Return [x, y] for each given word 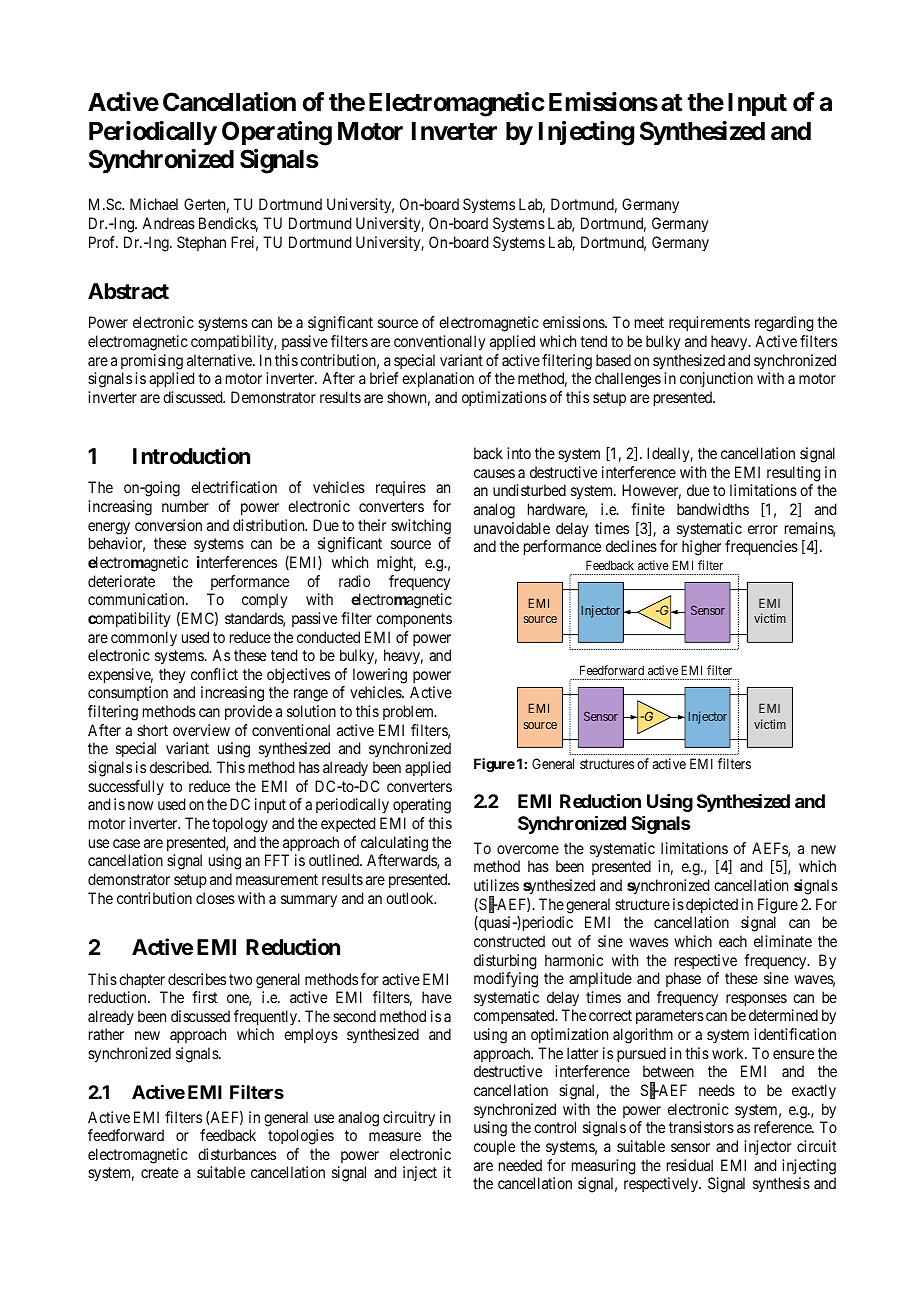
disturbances [237, 1154]
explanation [438, 379]
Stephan [201, 243]
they [172, 676]
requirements [709, 323]
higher [701, 548]
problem [409, 712]
